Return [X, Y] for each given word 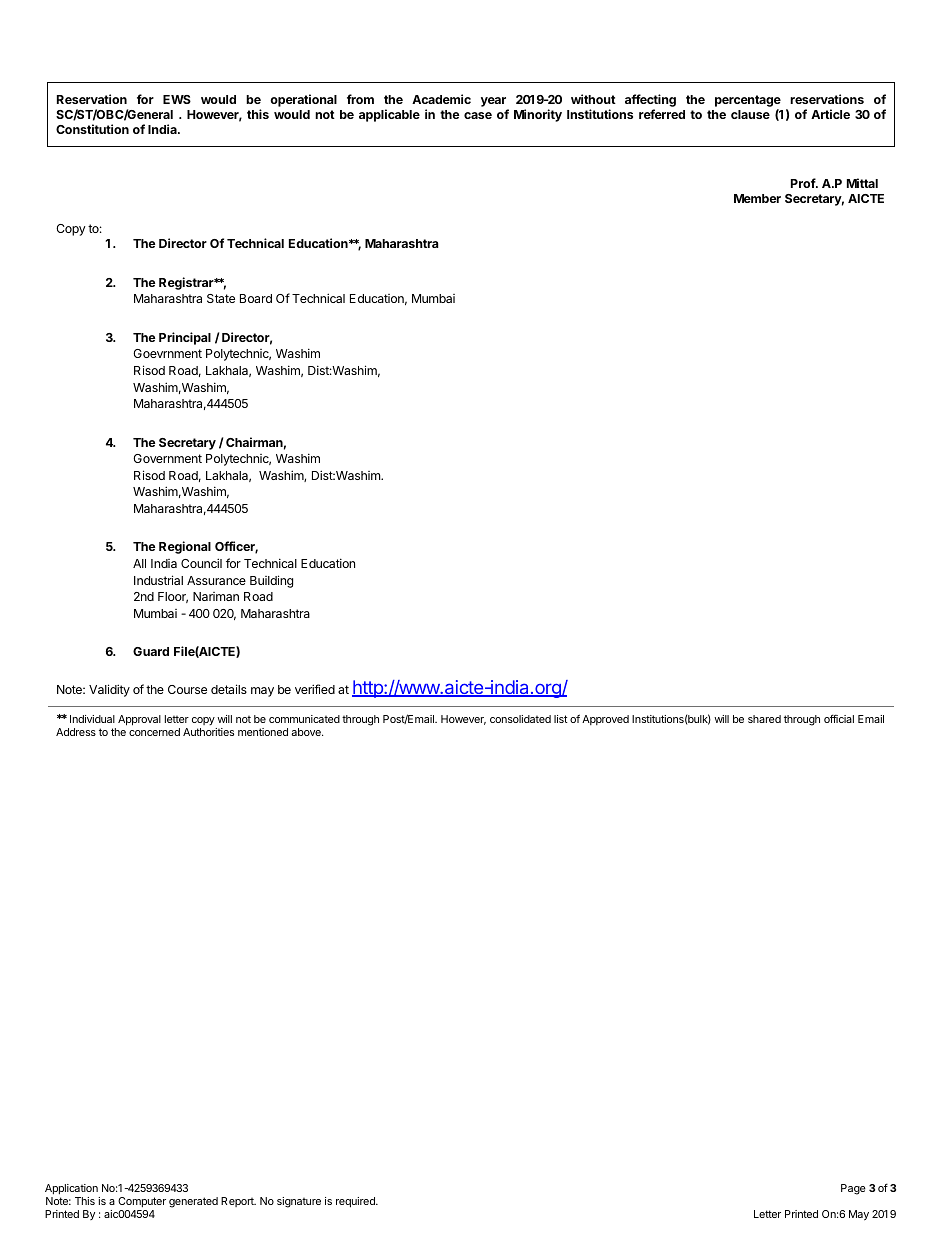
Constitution [92, 129]
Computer [142, 1202]
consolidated [520, 719]
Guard [151, 651]
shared [764, 719]
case [478, 115]
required [356, 1202]
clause [750, 114]
